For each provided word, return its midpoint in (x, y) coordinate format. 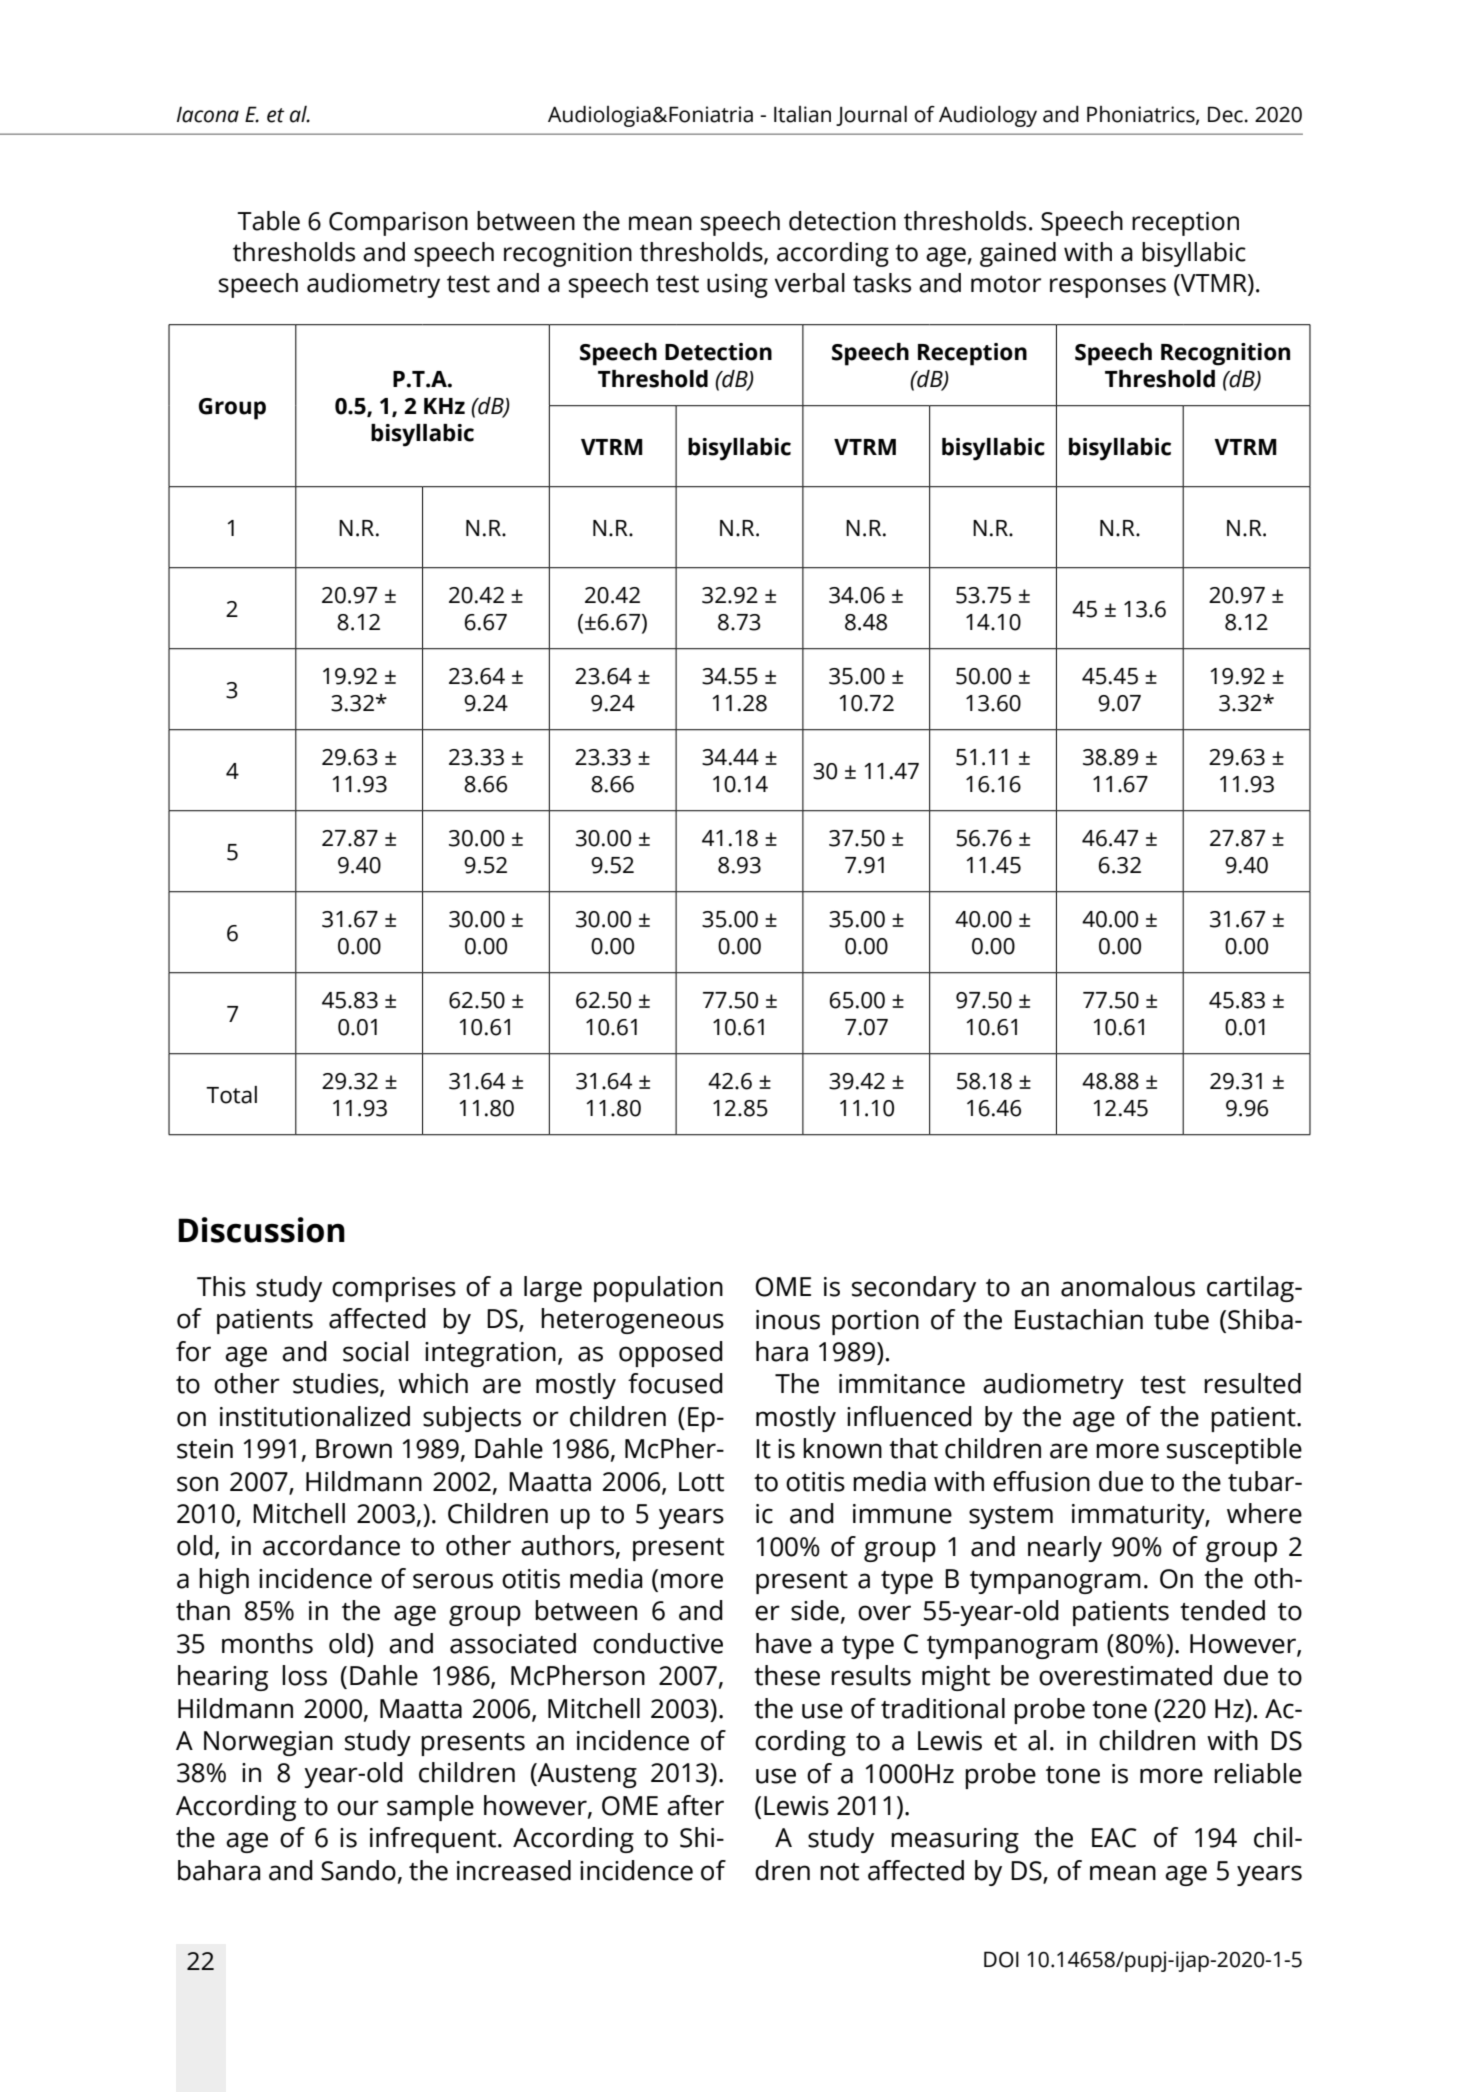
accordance (331, 1545)
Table (268, 221)
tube (1181, 1319)
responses (1108, 288)
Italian (802, 114)
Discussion (261, 1230)
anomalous (1128, 1286)
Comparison (398, 224)
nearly (1065, 1549)
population (658, 1289)
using (737, 286)
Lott (701, 1482)
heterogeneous (632, 1321)
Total (231, 1095)
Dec (1225, 114)
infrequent (434, 1840)
